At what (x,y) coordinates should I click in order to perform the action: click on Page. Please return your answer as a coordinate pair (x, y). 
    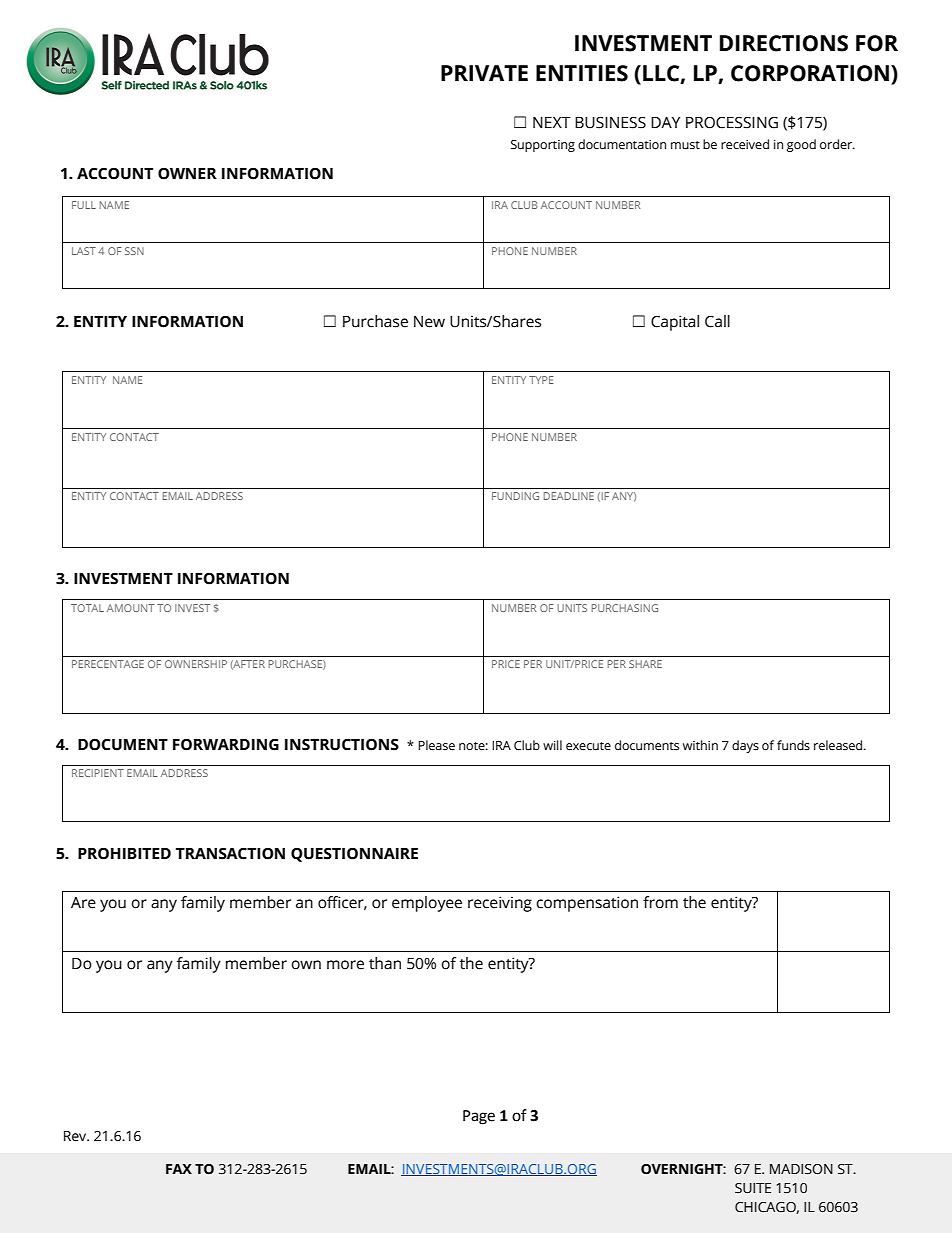
    Looking at the image, I should click on (479, 1117).
